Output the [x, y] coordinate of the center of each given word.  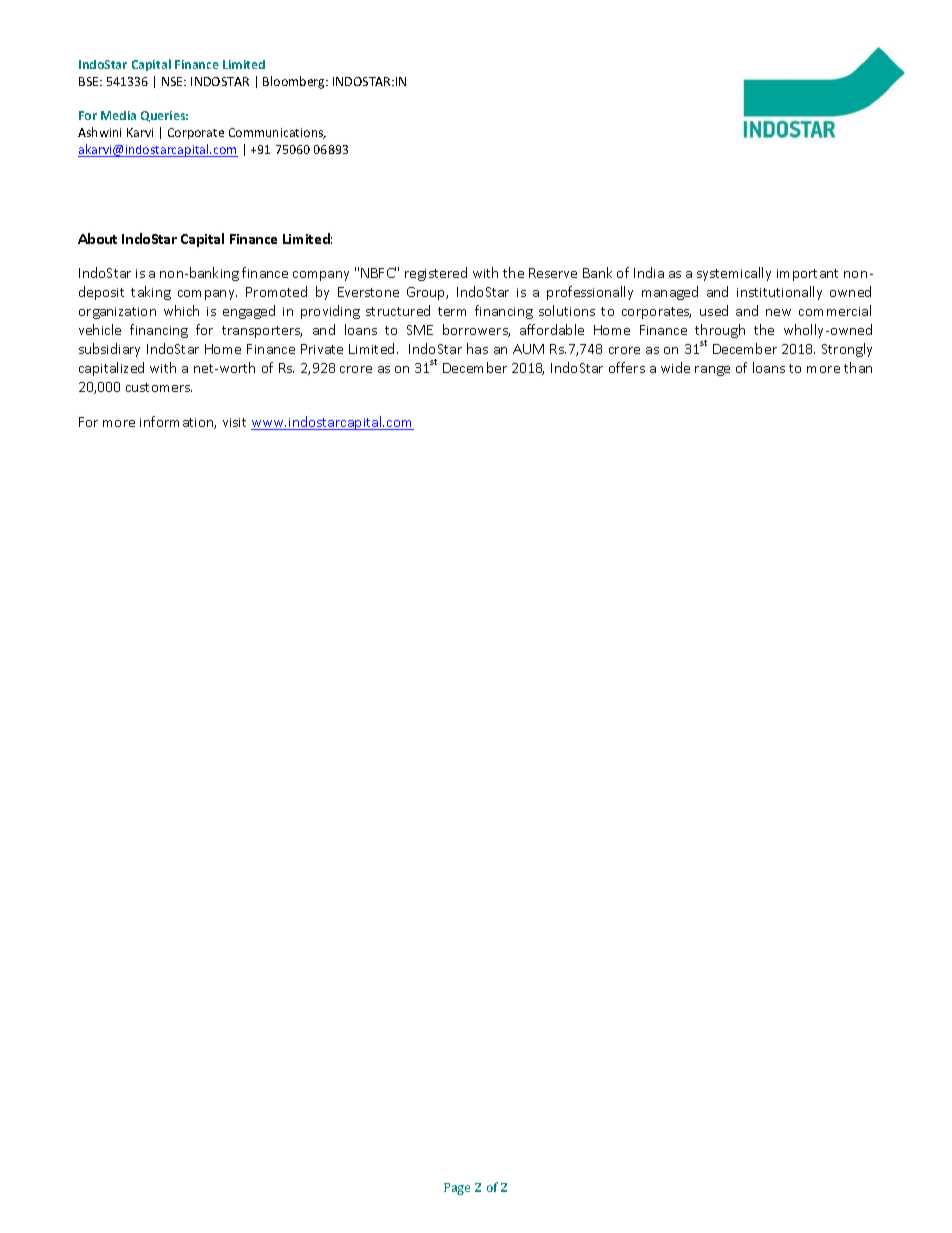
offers [627, 367]
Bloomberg [295, 82]
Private [322, 349]
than [858, 367]
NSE [174, 81]
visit [234, 422]
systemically [734, 274]
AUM [528, 349]
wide [675, 367]
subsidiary [109, 350]
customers [159, 387]
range [712, 371]
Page [457, 1189]
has [477, 348]
